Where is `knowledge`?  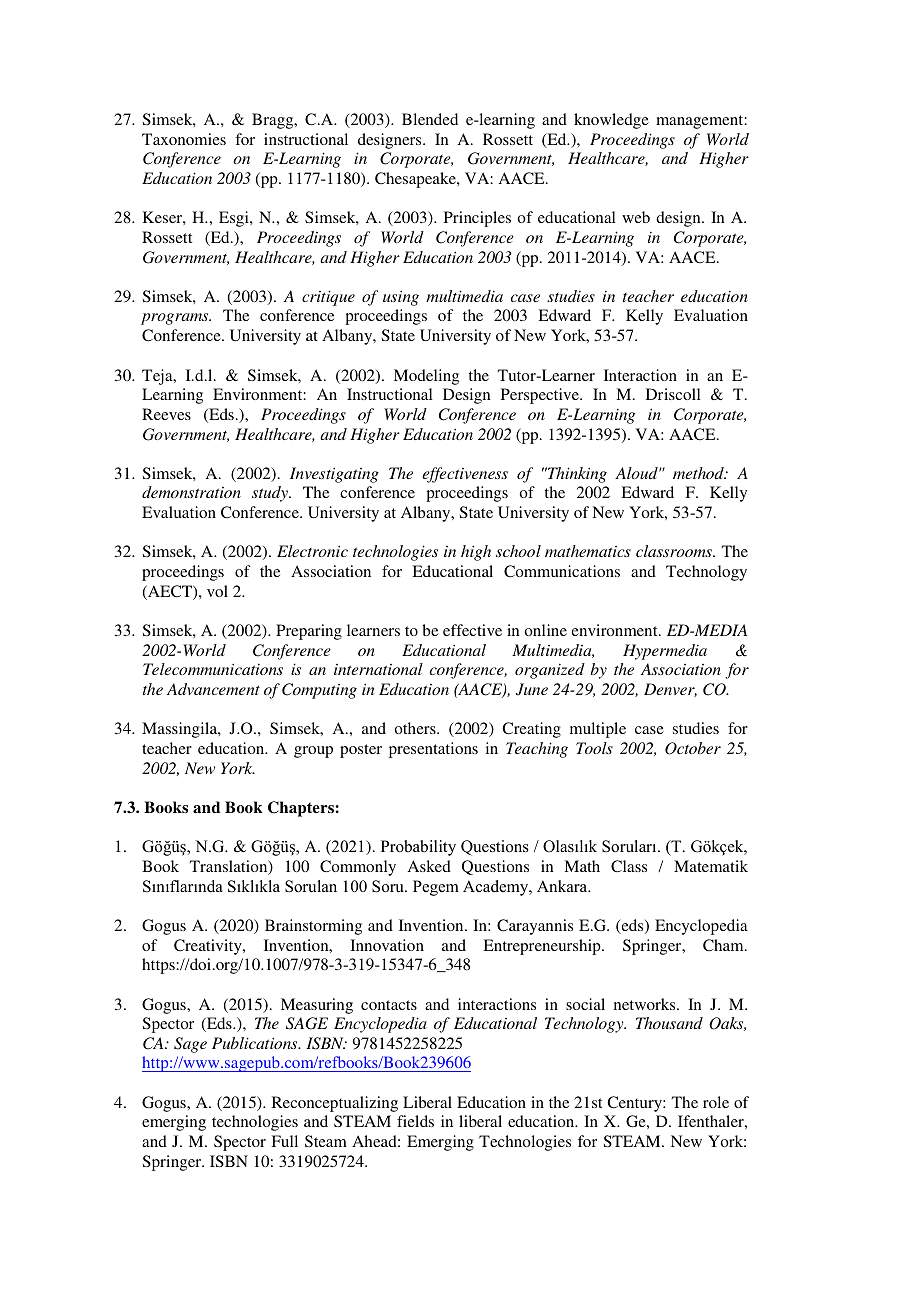 knowledge is located at coordinates (611, 121).
